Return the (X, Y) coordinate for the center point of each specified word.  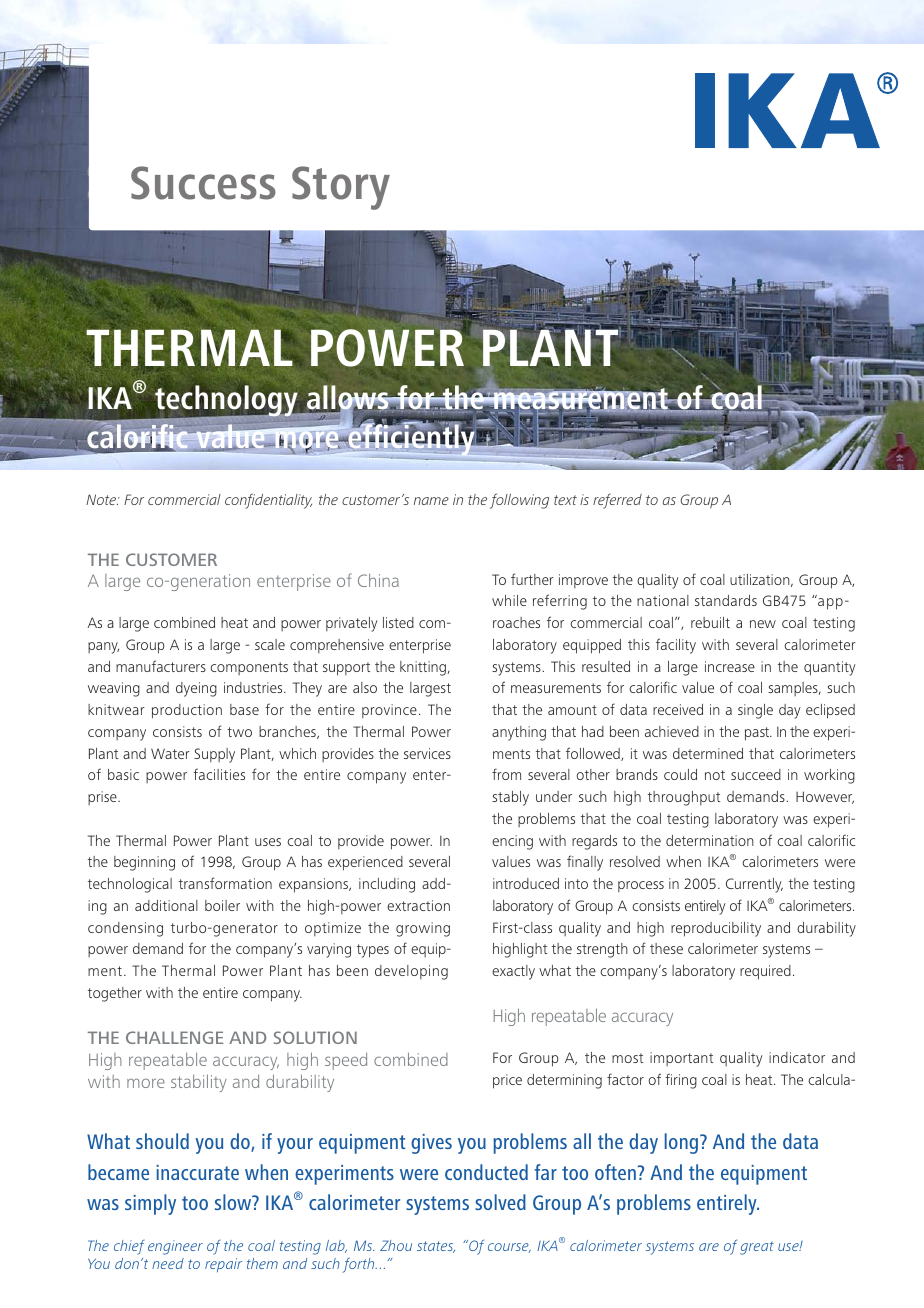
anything (519, 733)
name (431, 501)
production (187, 711)
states (436, 1247)
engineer (175, 1247)
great (757, 1248)
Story (341, 188)
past (758, 734)
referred (617, 501)
